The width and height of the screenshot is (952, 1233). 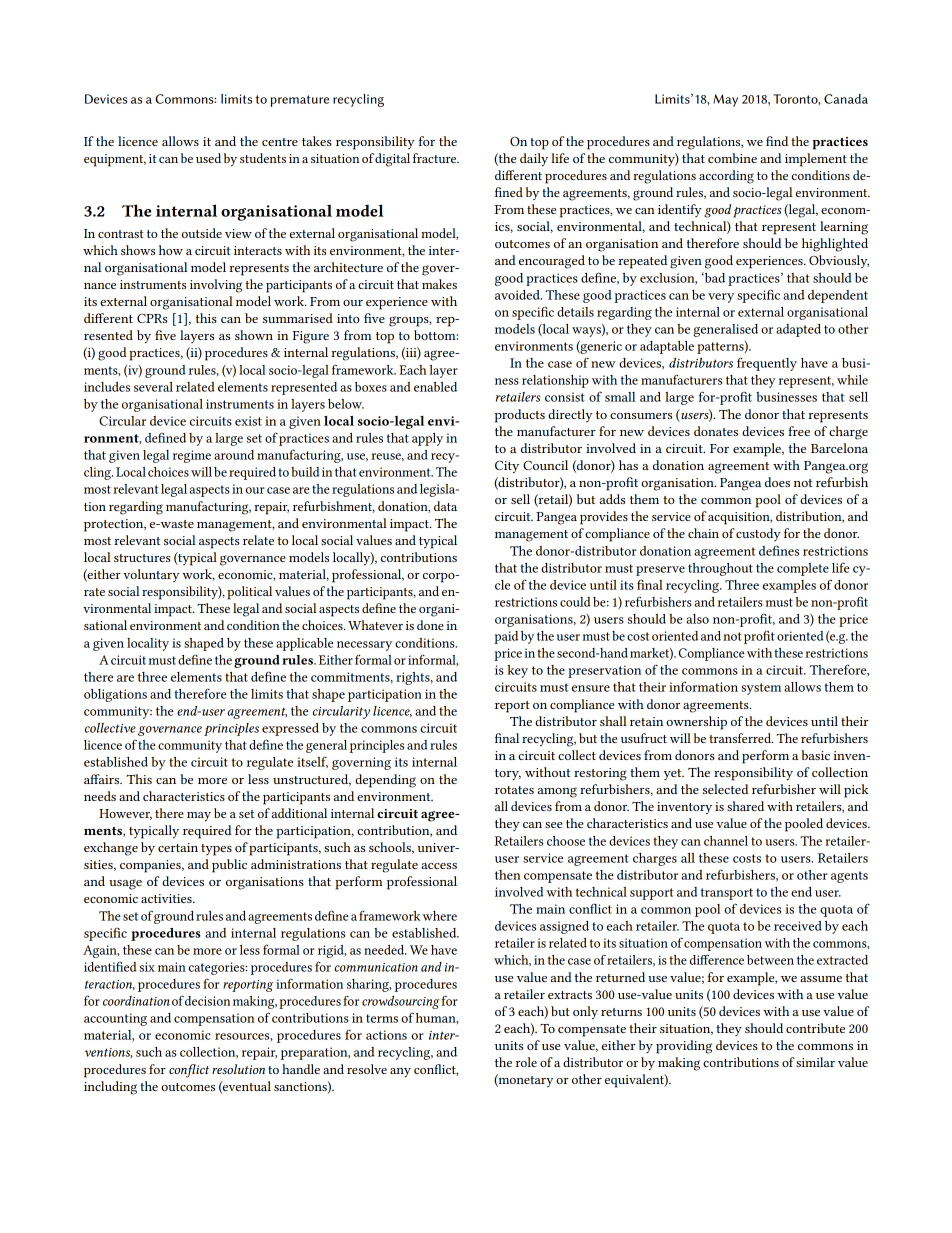 I want to click on shared, so click(x=745, y=806).
